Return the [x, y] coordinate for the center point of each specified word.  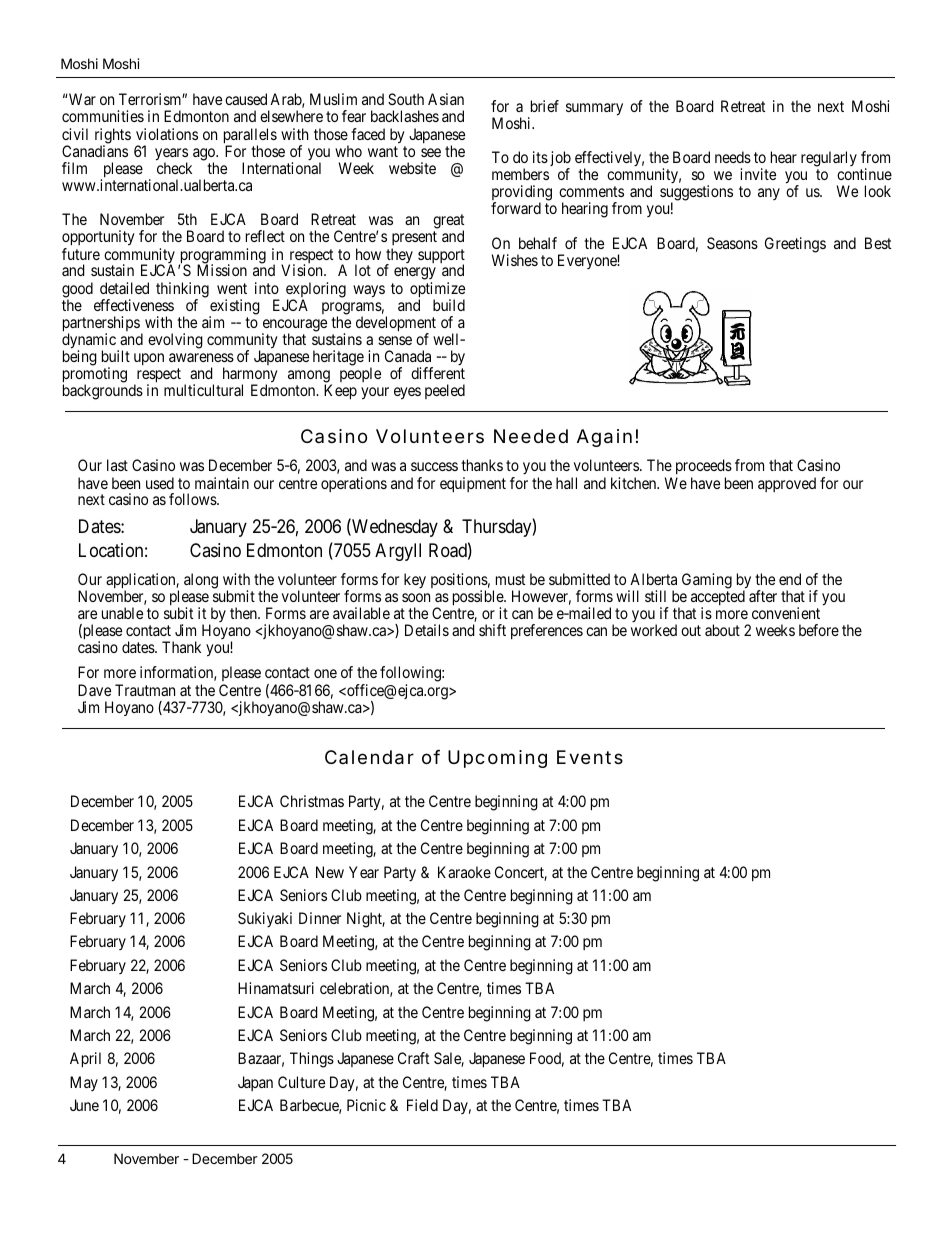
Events [590, 757]
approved [787, 484]
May [84, 1083]
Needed [531, 436]
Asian [446, 99]
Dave [94, 690]
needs [733, 157]
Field [422, 1105]
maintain [222, 483]
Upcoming [497, 759]
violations [167, 134]
